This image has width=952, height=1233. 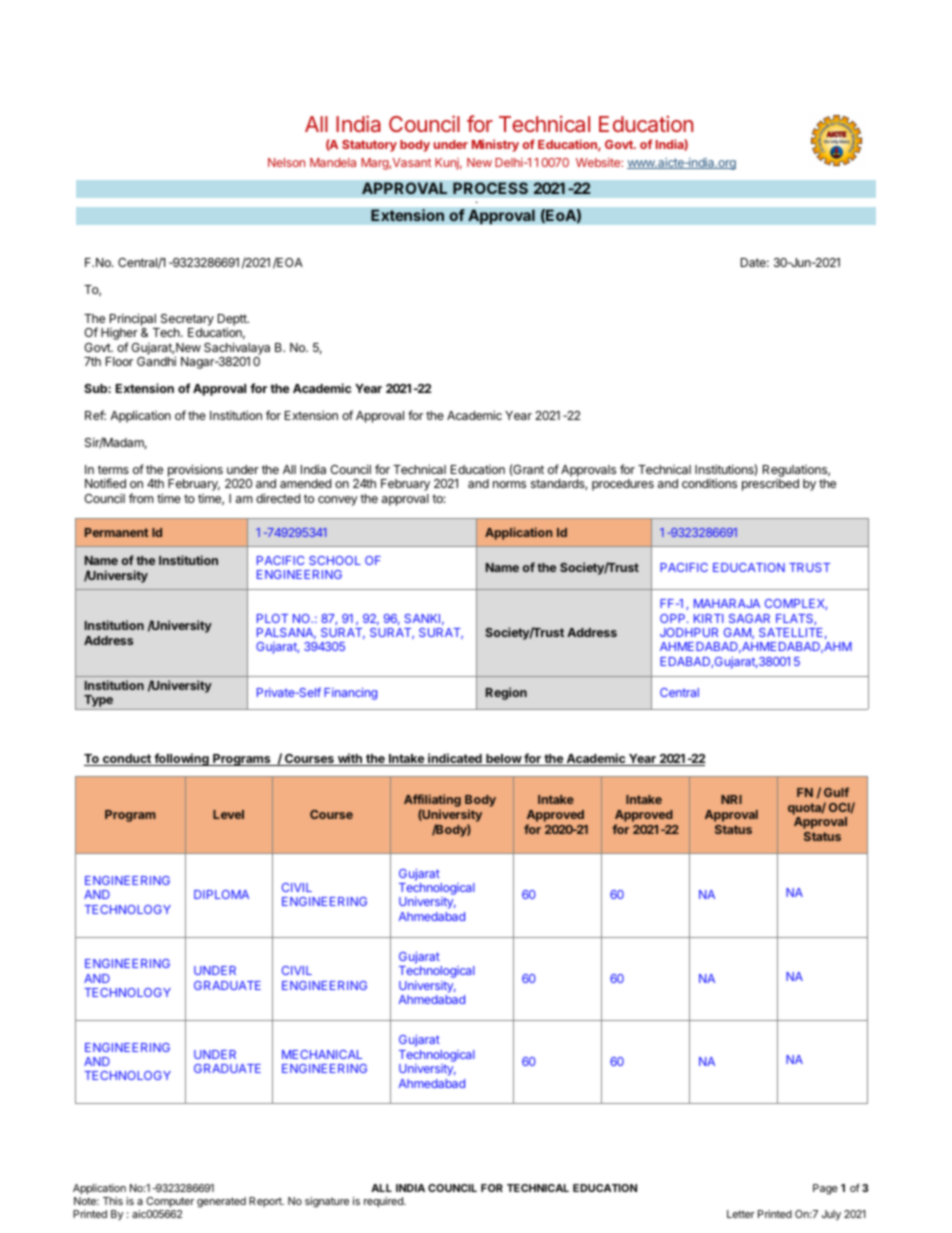 What do you see at coordinates (490, 188) in the image?
I see `PROCESS` at bounding box center [490, 188].
